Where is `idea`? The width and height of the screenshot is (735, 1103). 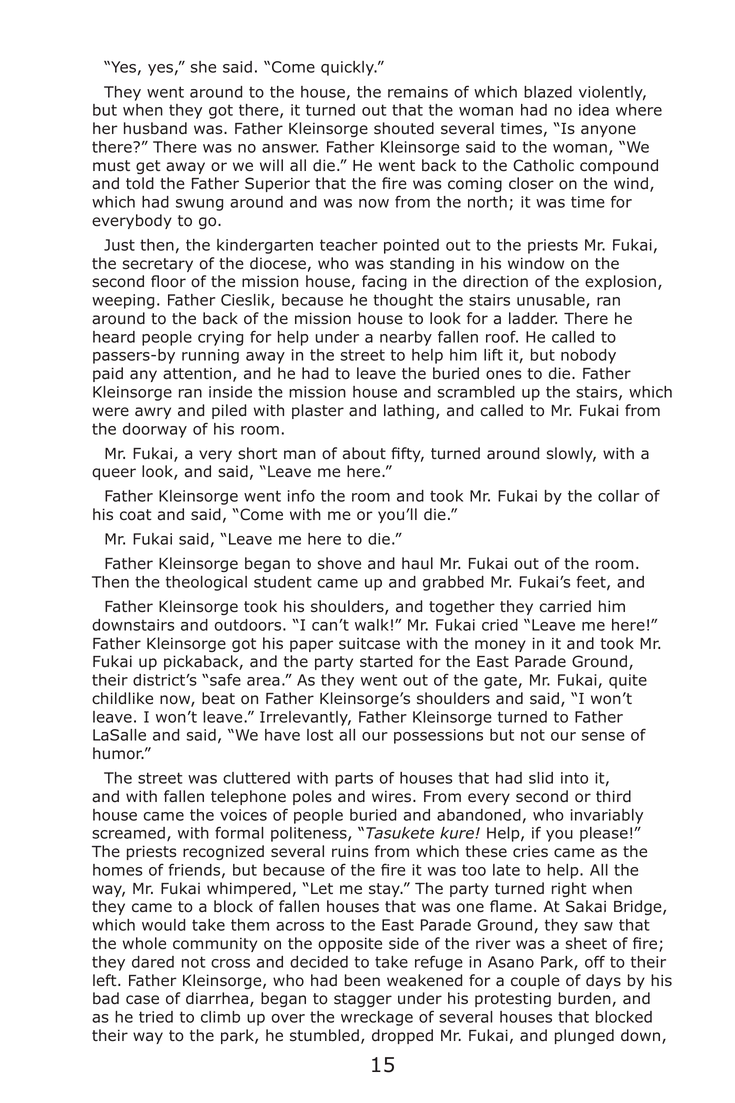 idea is located at coordinates (594, 110).
